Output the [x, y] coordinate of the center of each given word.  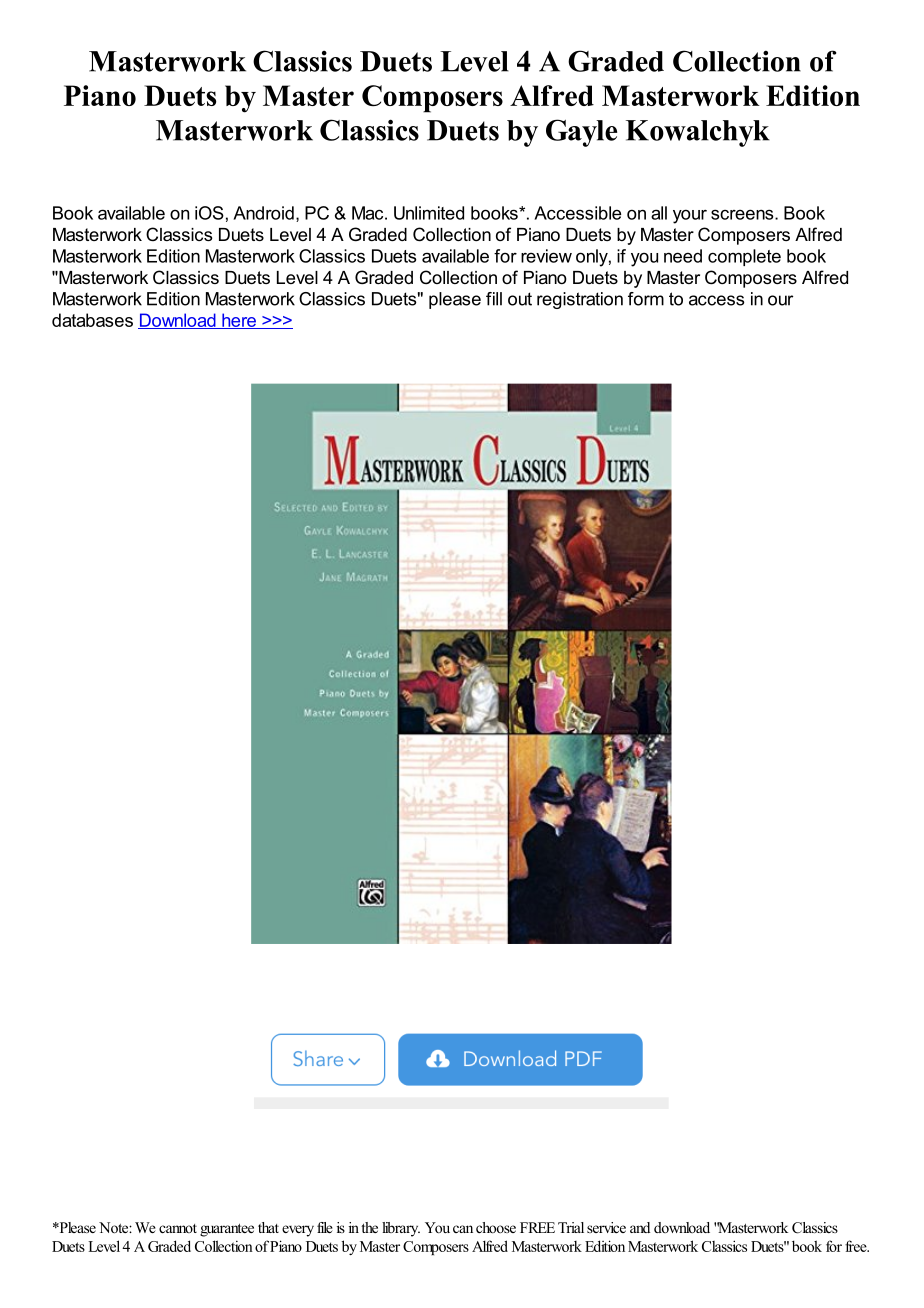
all [659, 213]
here [239, 321]
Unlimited [429, 213]
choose [496, 1227]
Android [263, 213]
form [646, 299]
